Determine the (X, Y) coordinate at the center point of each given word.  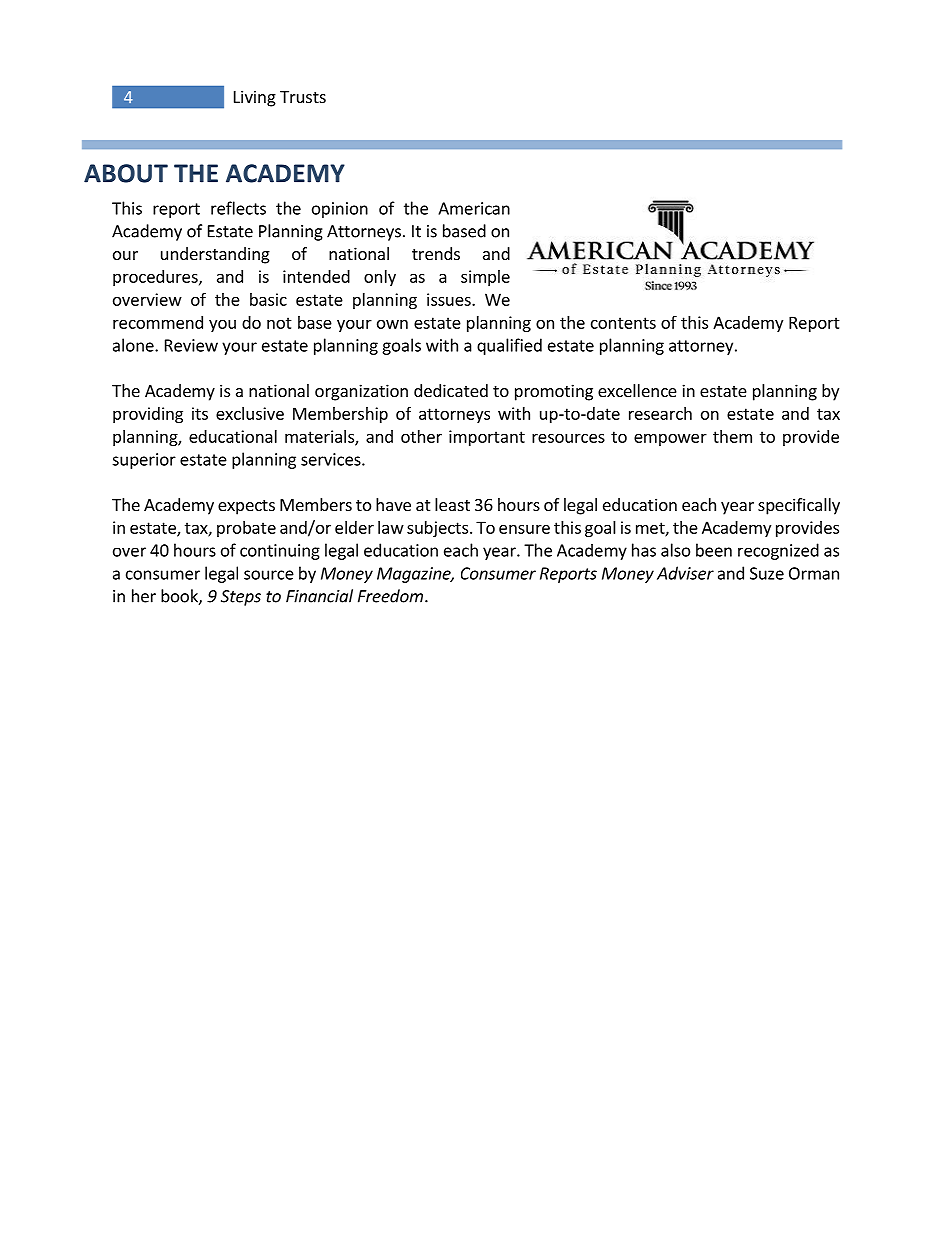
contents (623, 323)
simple (485, 278)
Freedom (390, 596)
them (732, 436)
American (474, 208)
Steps (241, 598)
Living (255, 98)
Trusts (303, 97)
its (200, 413)
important (487, 438)
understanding (215, 255)
